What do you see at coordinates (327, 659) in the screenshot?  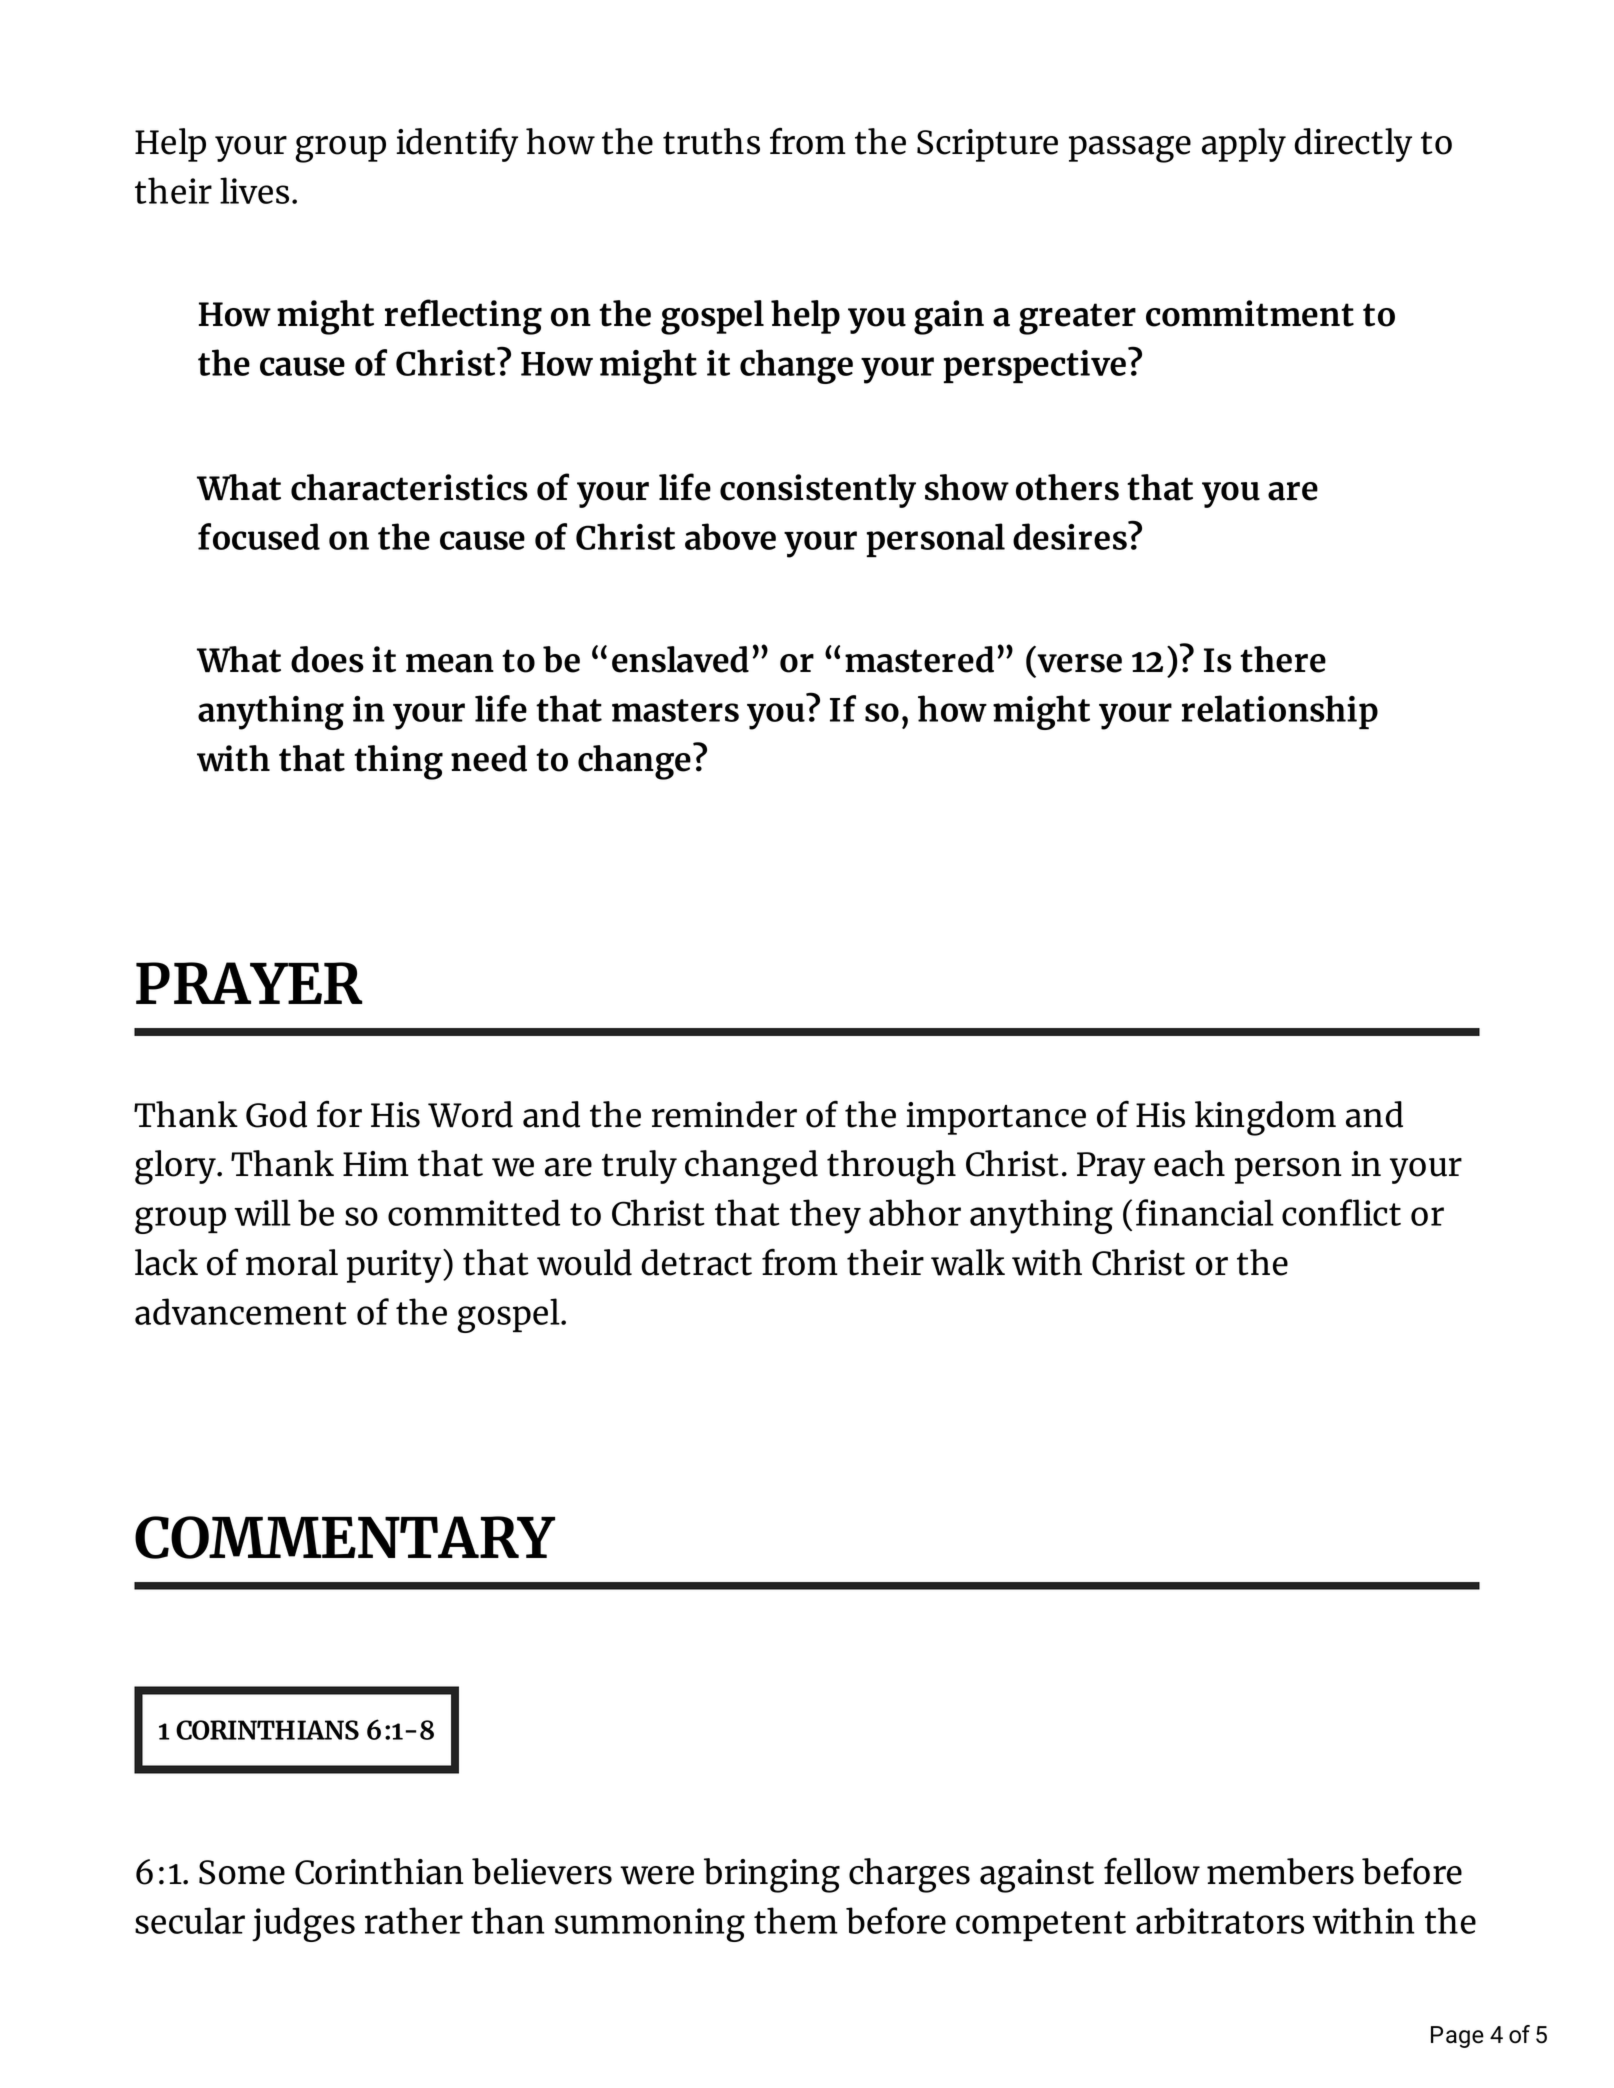 I see `does` at bounding box center [327, 659].
